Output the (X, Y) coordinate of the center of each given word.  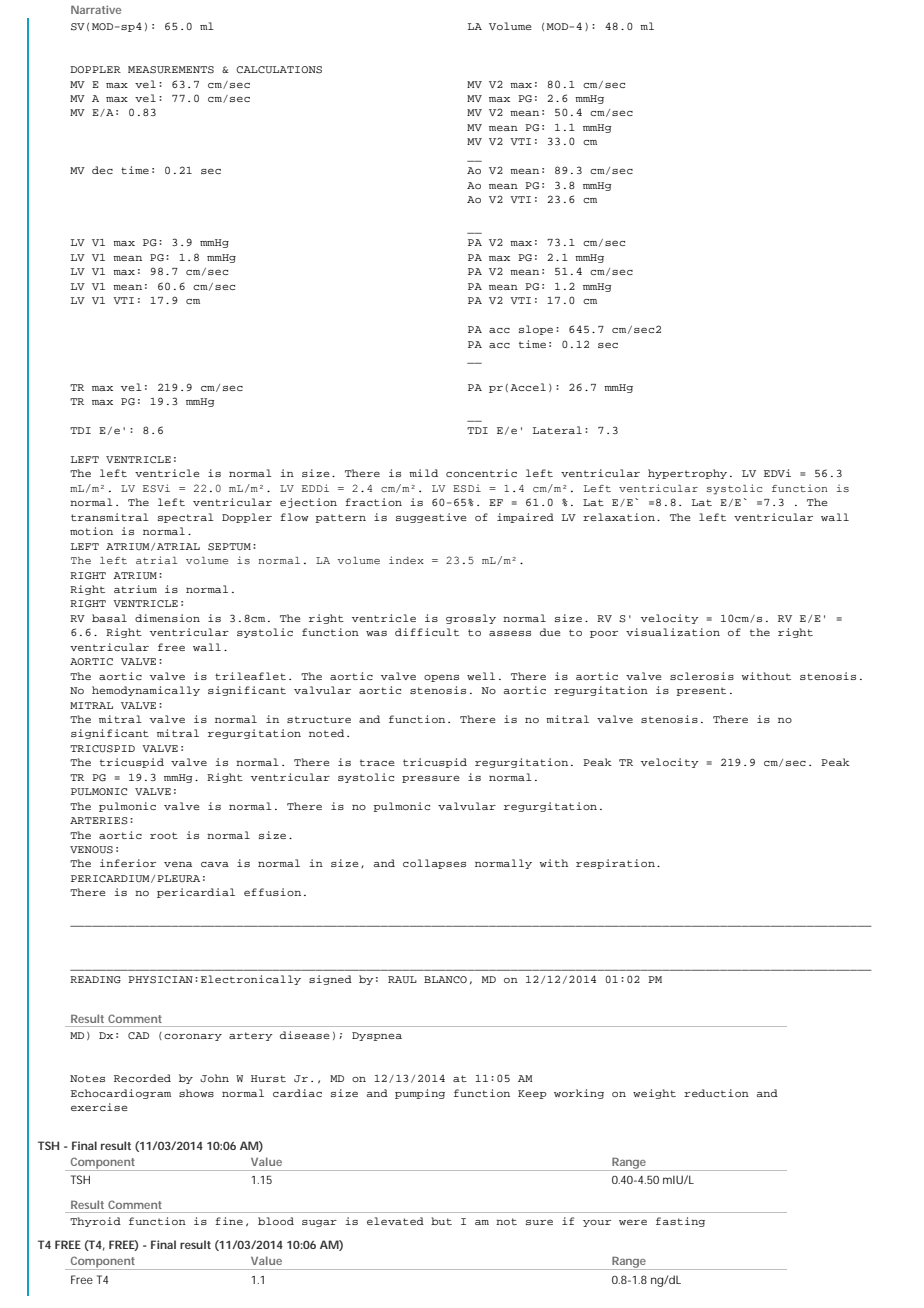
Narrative (96, 9)
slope (536, 330)
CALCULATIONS (279, 70)
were (633, 1222)
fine (229, 1221)
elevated (395, 1221)
